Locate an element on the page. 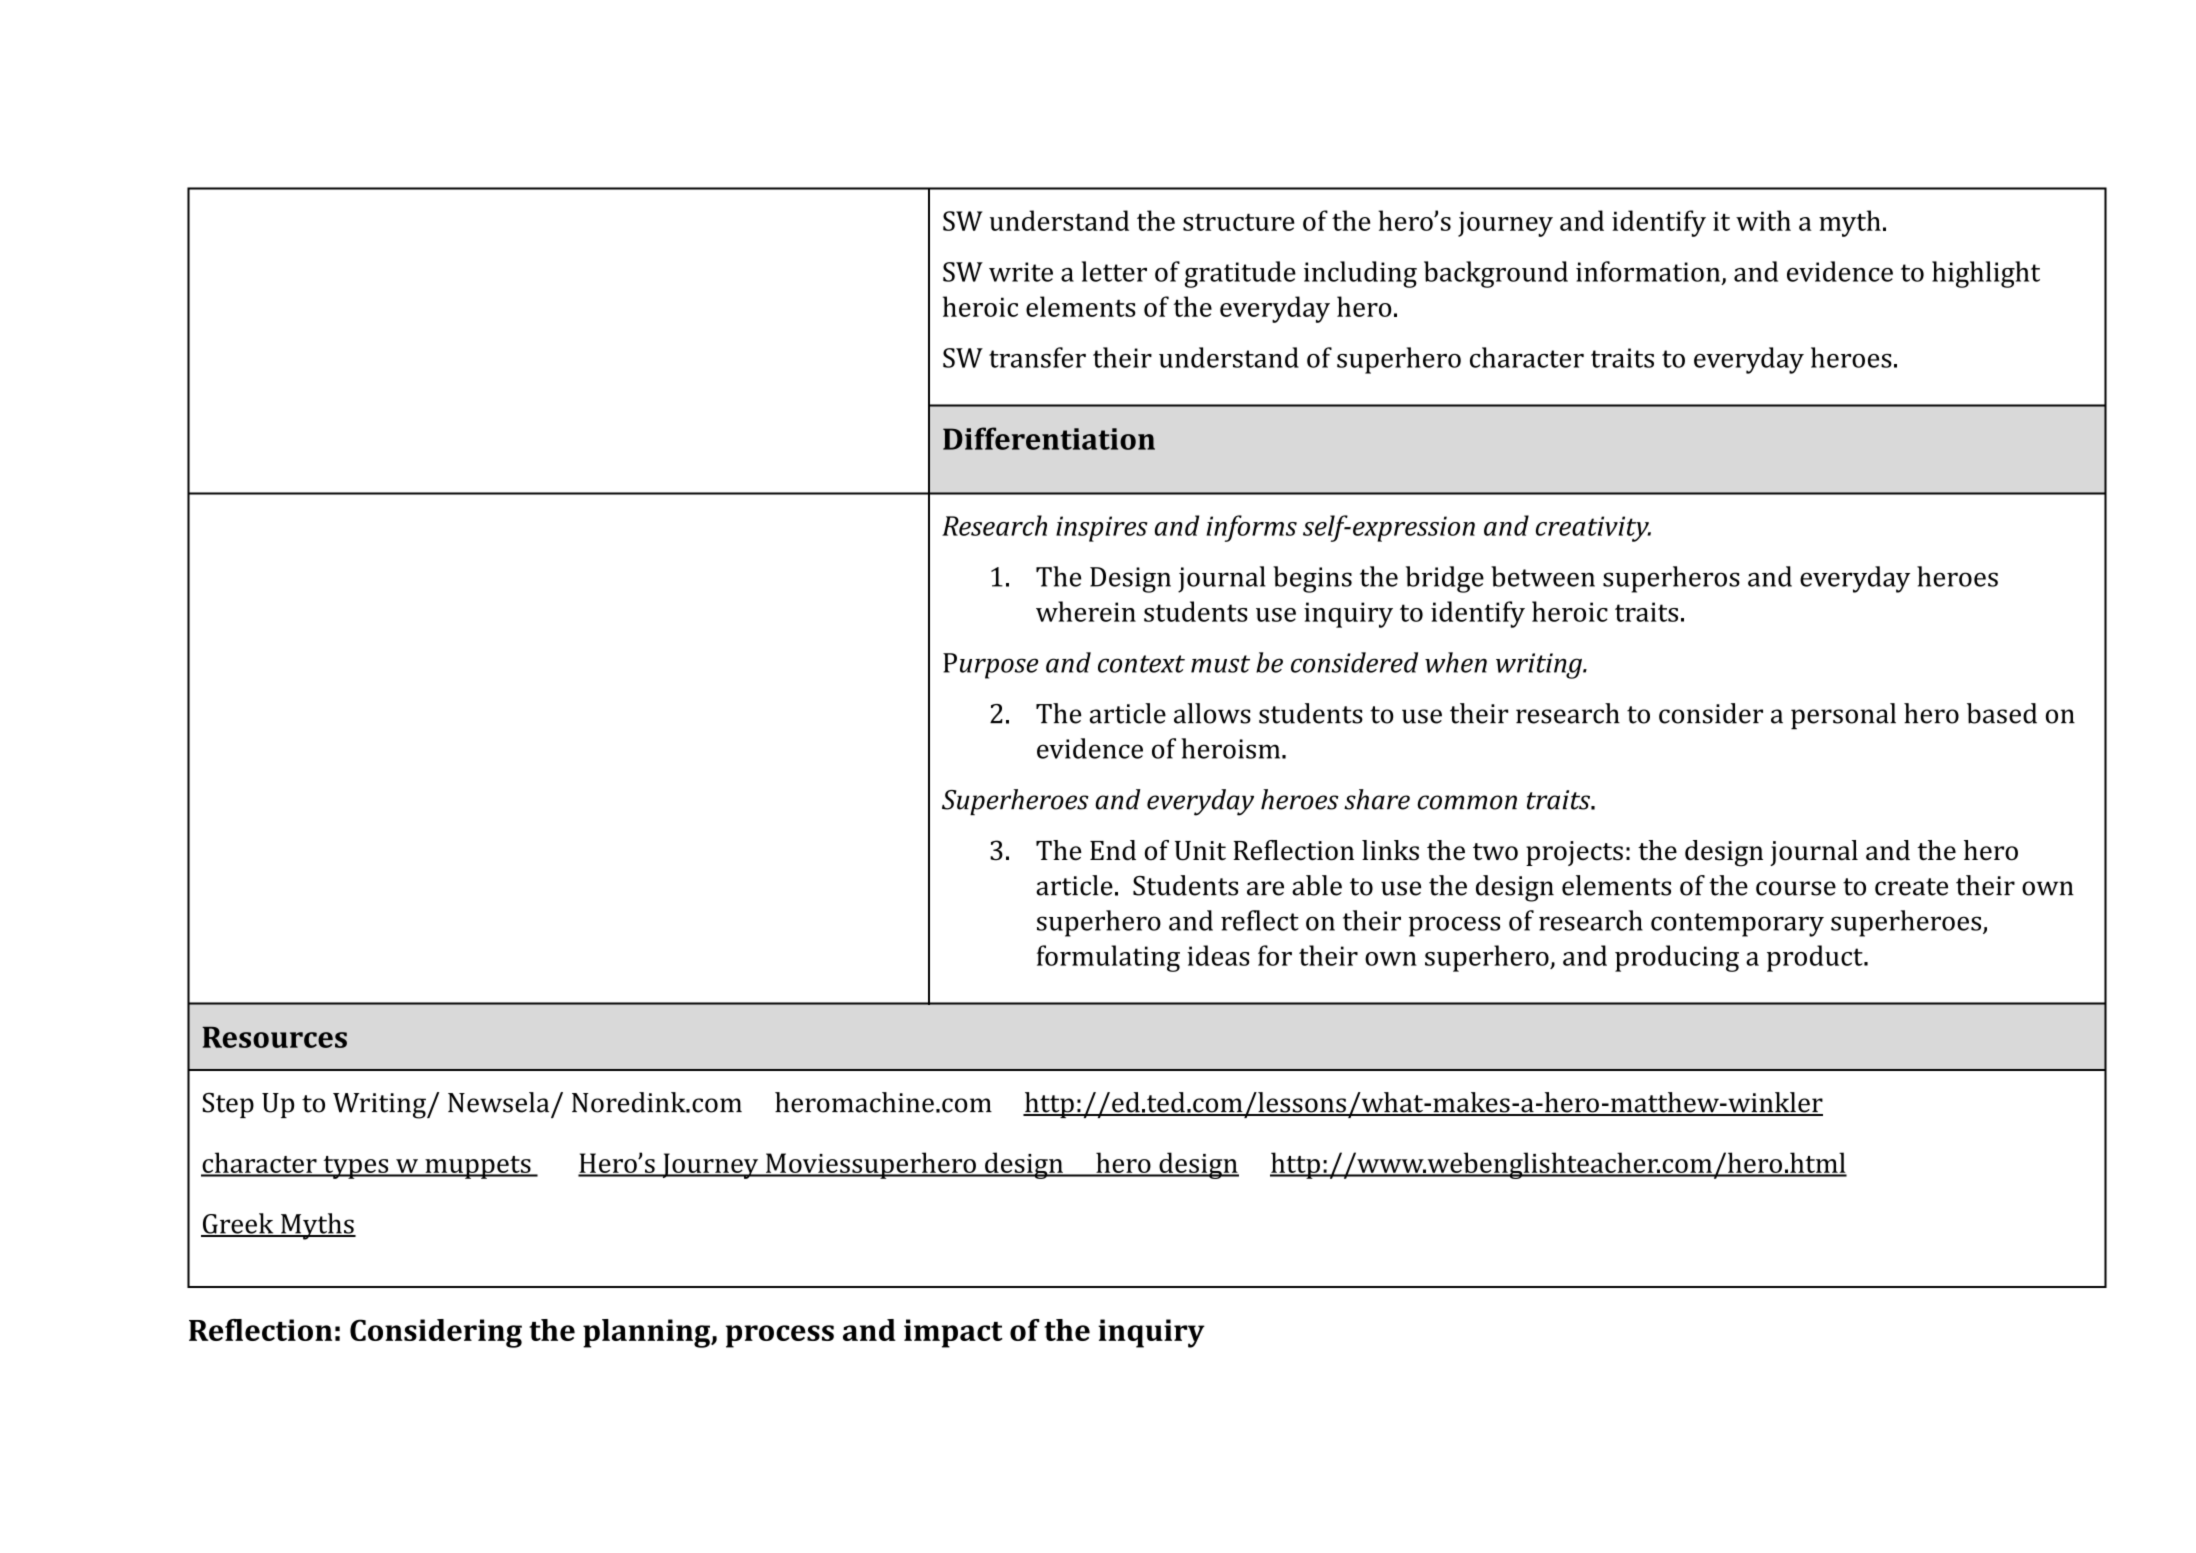  impact is located at coordinates (953, 1333).
